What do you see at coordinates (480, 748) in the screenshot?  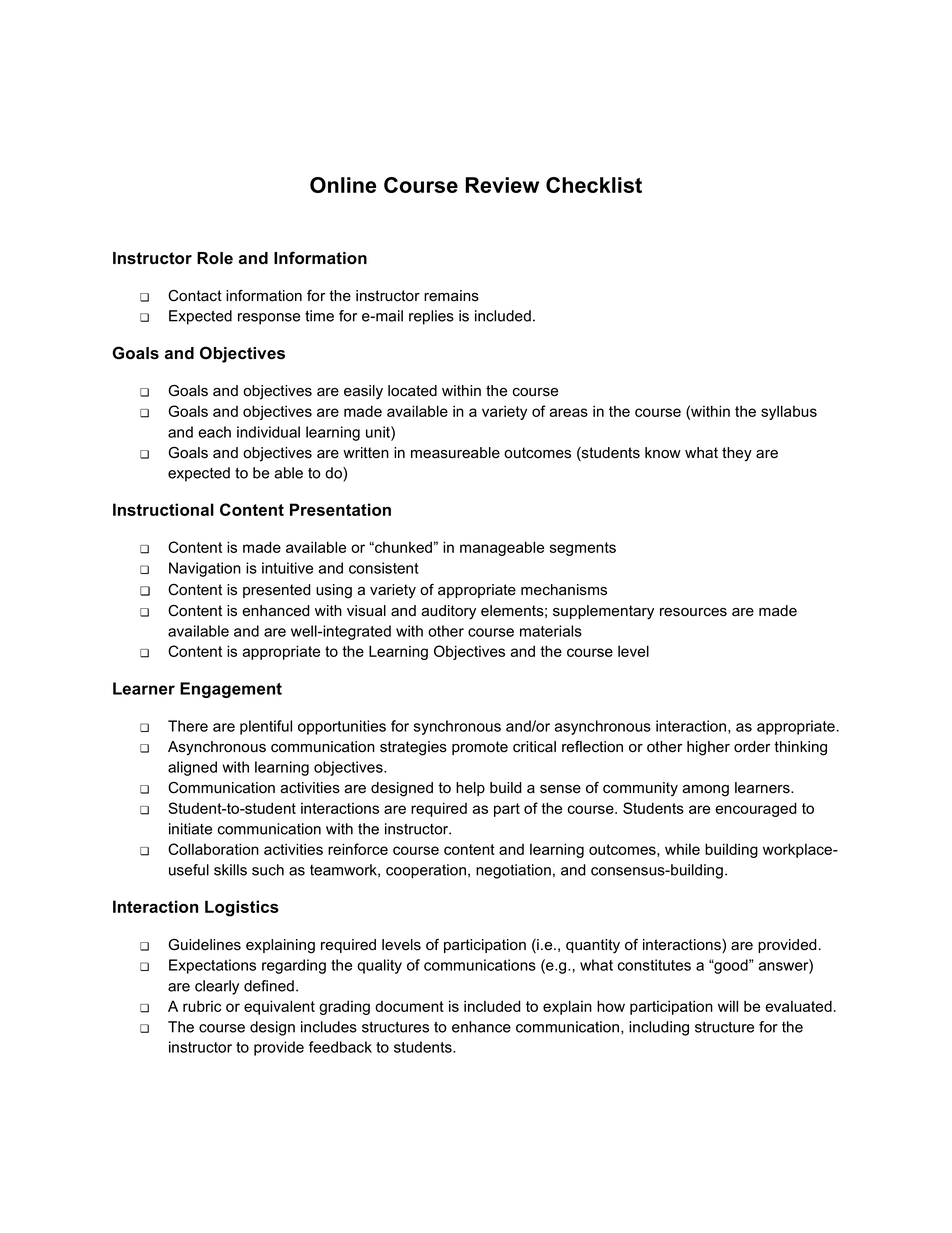 I see `promote` at bounding box center [480, 748].
